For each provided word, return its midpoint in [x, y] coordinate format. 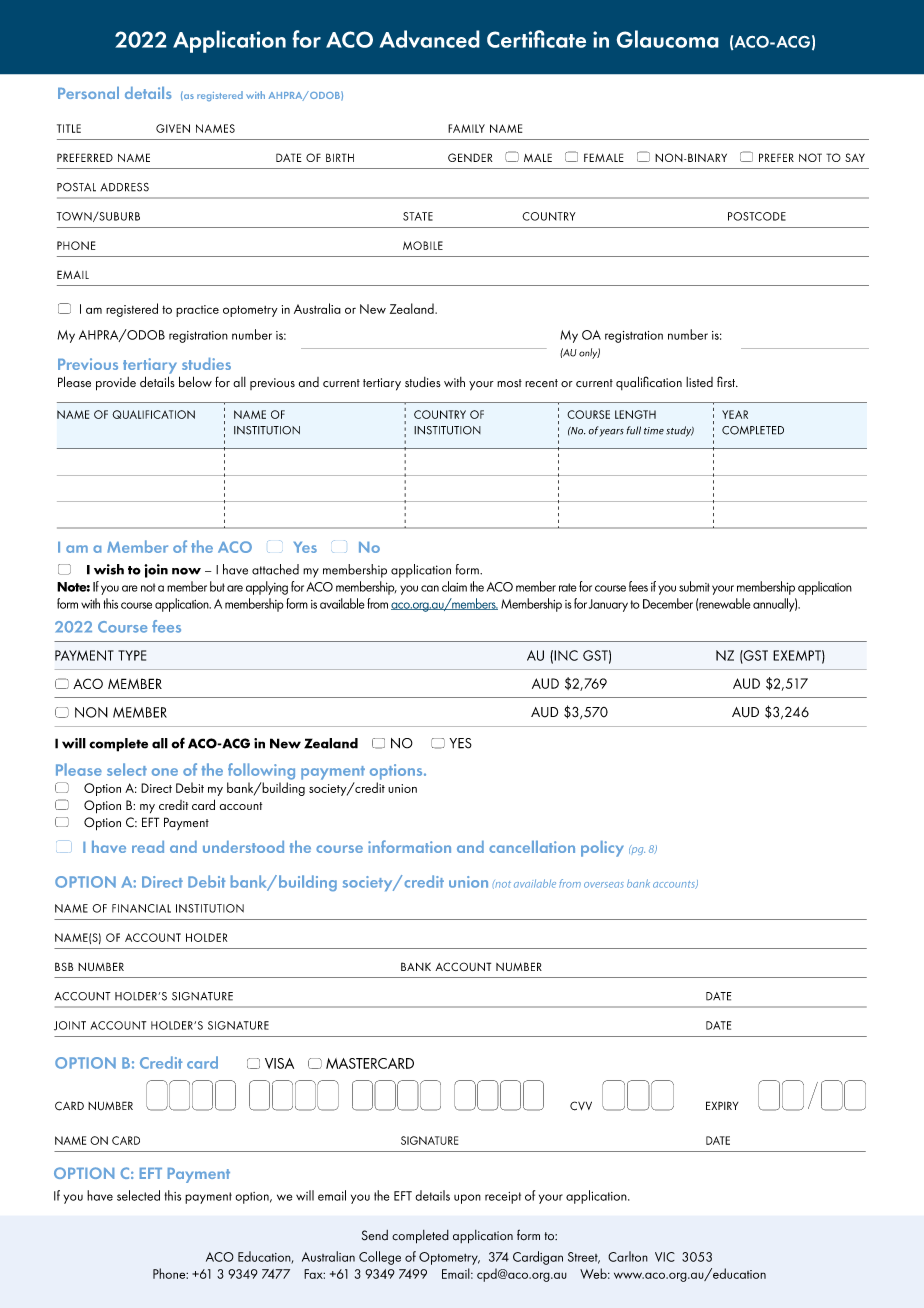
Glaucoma [667, 39]
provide [116, 384]
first [727, 381]
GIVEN [173, 128]
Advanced [429, 39]
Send [375, 1235]
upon [467, 1199]
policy [602, 849]
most [509, 383]
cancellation [532, 847]
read [148, 847]
